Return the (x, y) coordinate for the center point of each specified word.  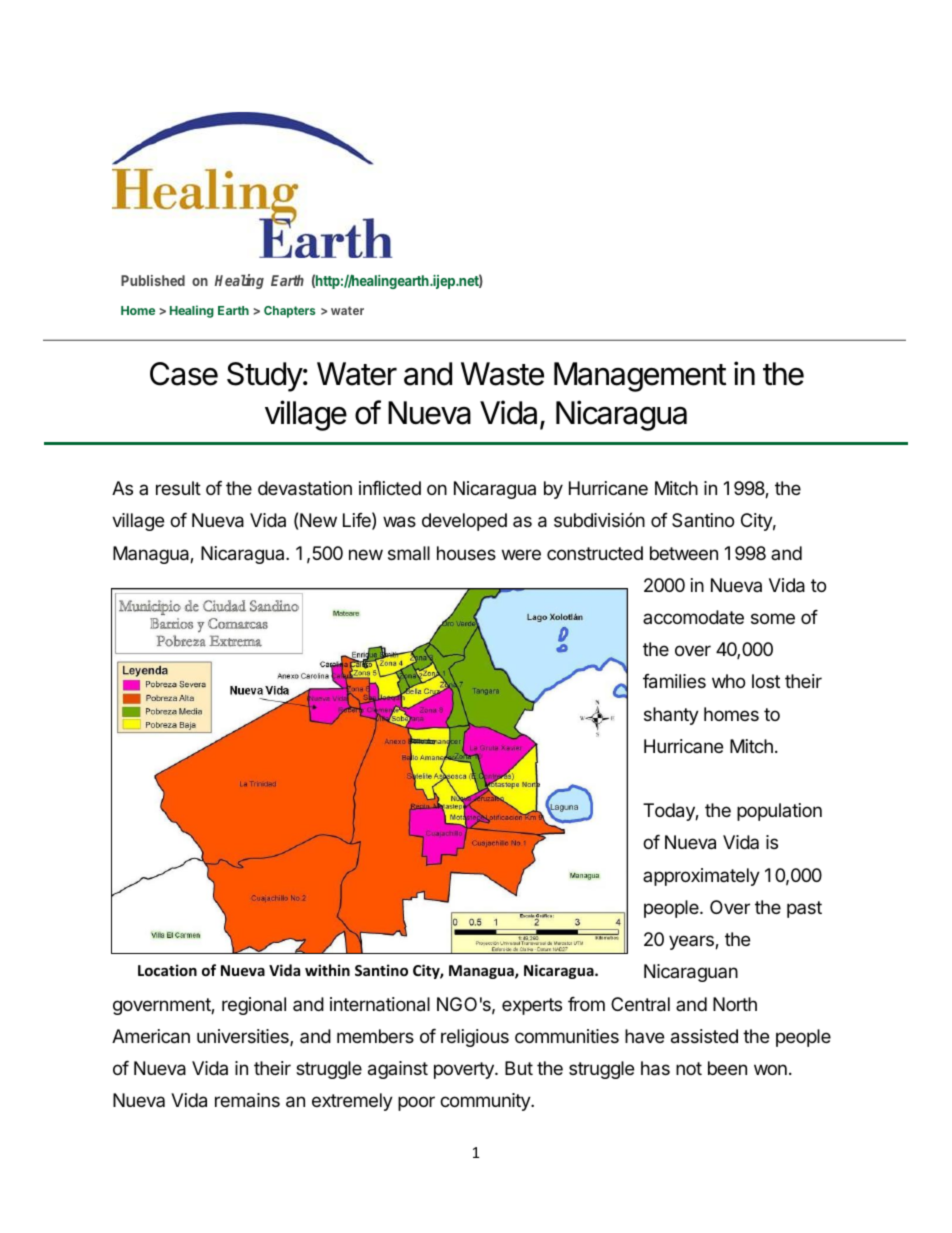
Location (167, 970)
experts (532, 1006)
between (684, 553)
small (409, 553)
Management (640, 377)
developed (464, 522)
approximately (701, 877)
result (178, 488)
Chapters (289, 312)
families (674, 681)
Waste (502, 374)
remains (247, 1100)
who (728, 681)
